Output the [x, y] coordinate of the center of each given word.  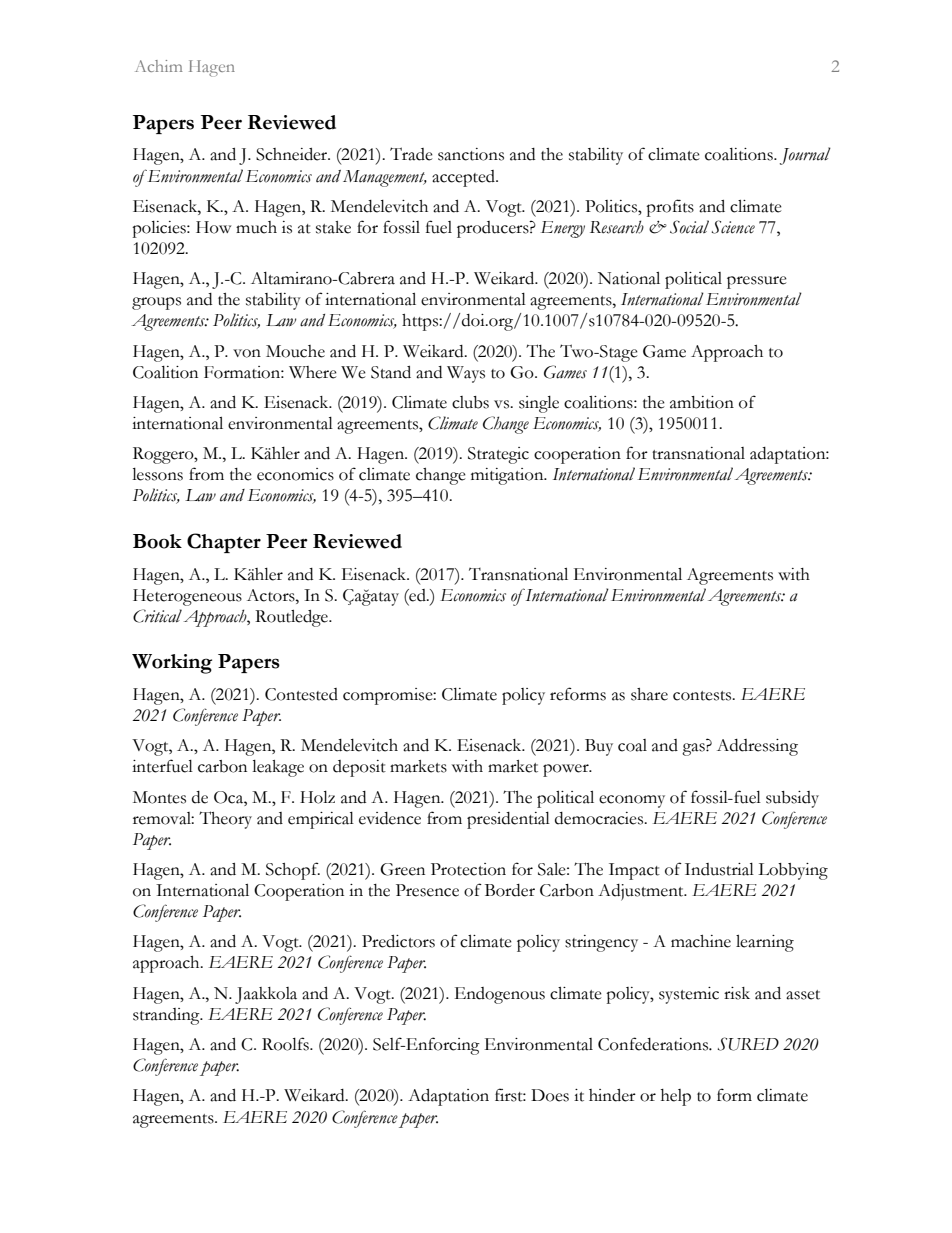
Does [550, 1095]
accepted [464, 178]
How [213, 227]
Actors [272, 595]
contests [703, 696]
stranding [167, 1016]
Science [733, 227]
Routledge [292, 618]
